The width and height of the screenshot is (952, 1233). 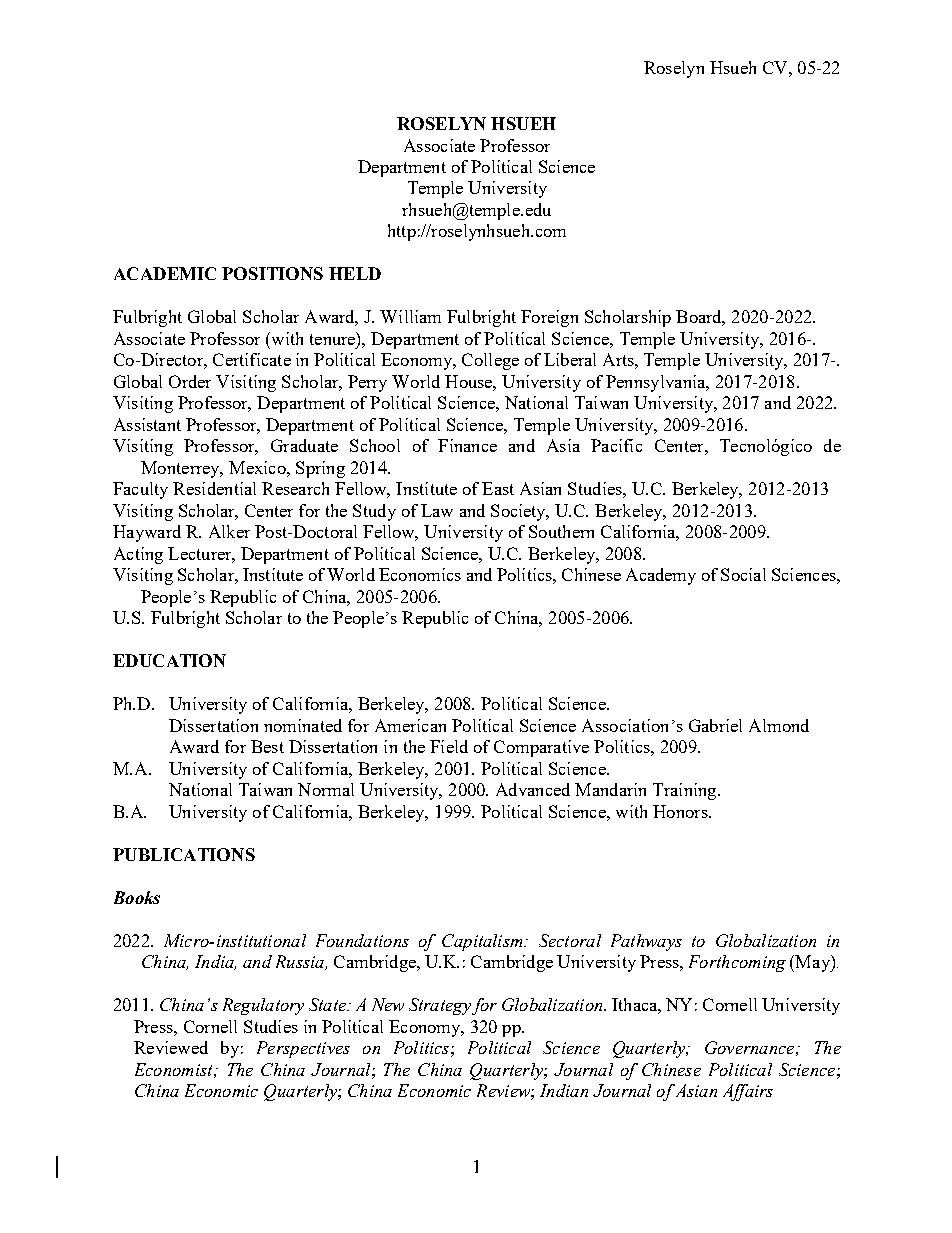 What do you see at coordinates (657, 383) in the screenshot?
I see `Pennsylvania` at bounding box center [657, 383].
